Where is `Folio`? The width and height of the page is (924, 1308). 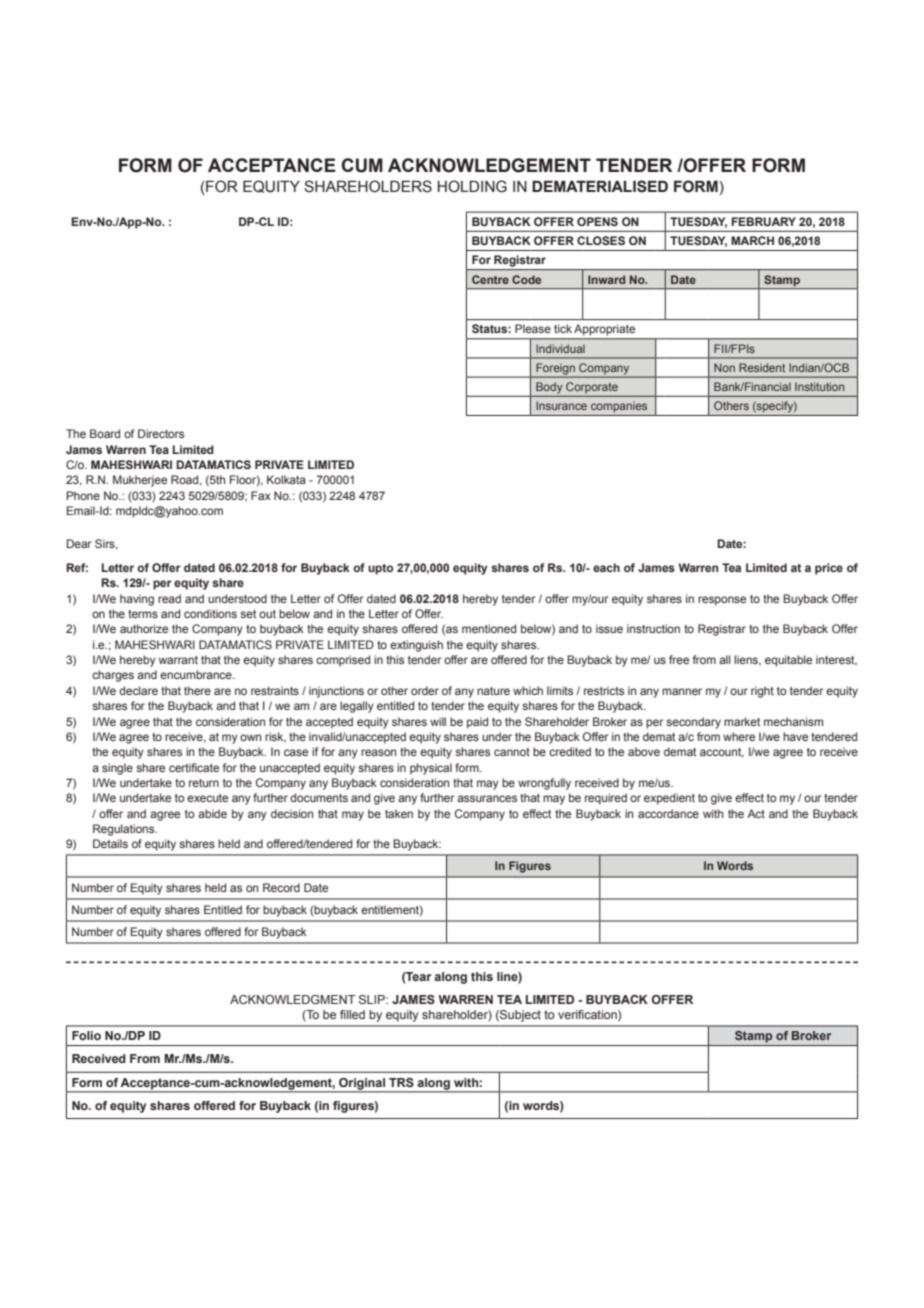
Folio is located at coordinates (86, 1035).
